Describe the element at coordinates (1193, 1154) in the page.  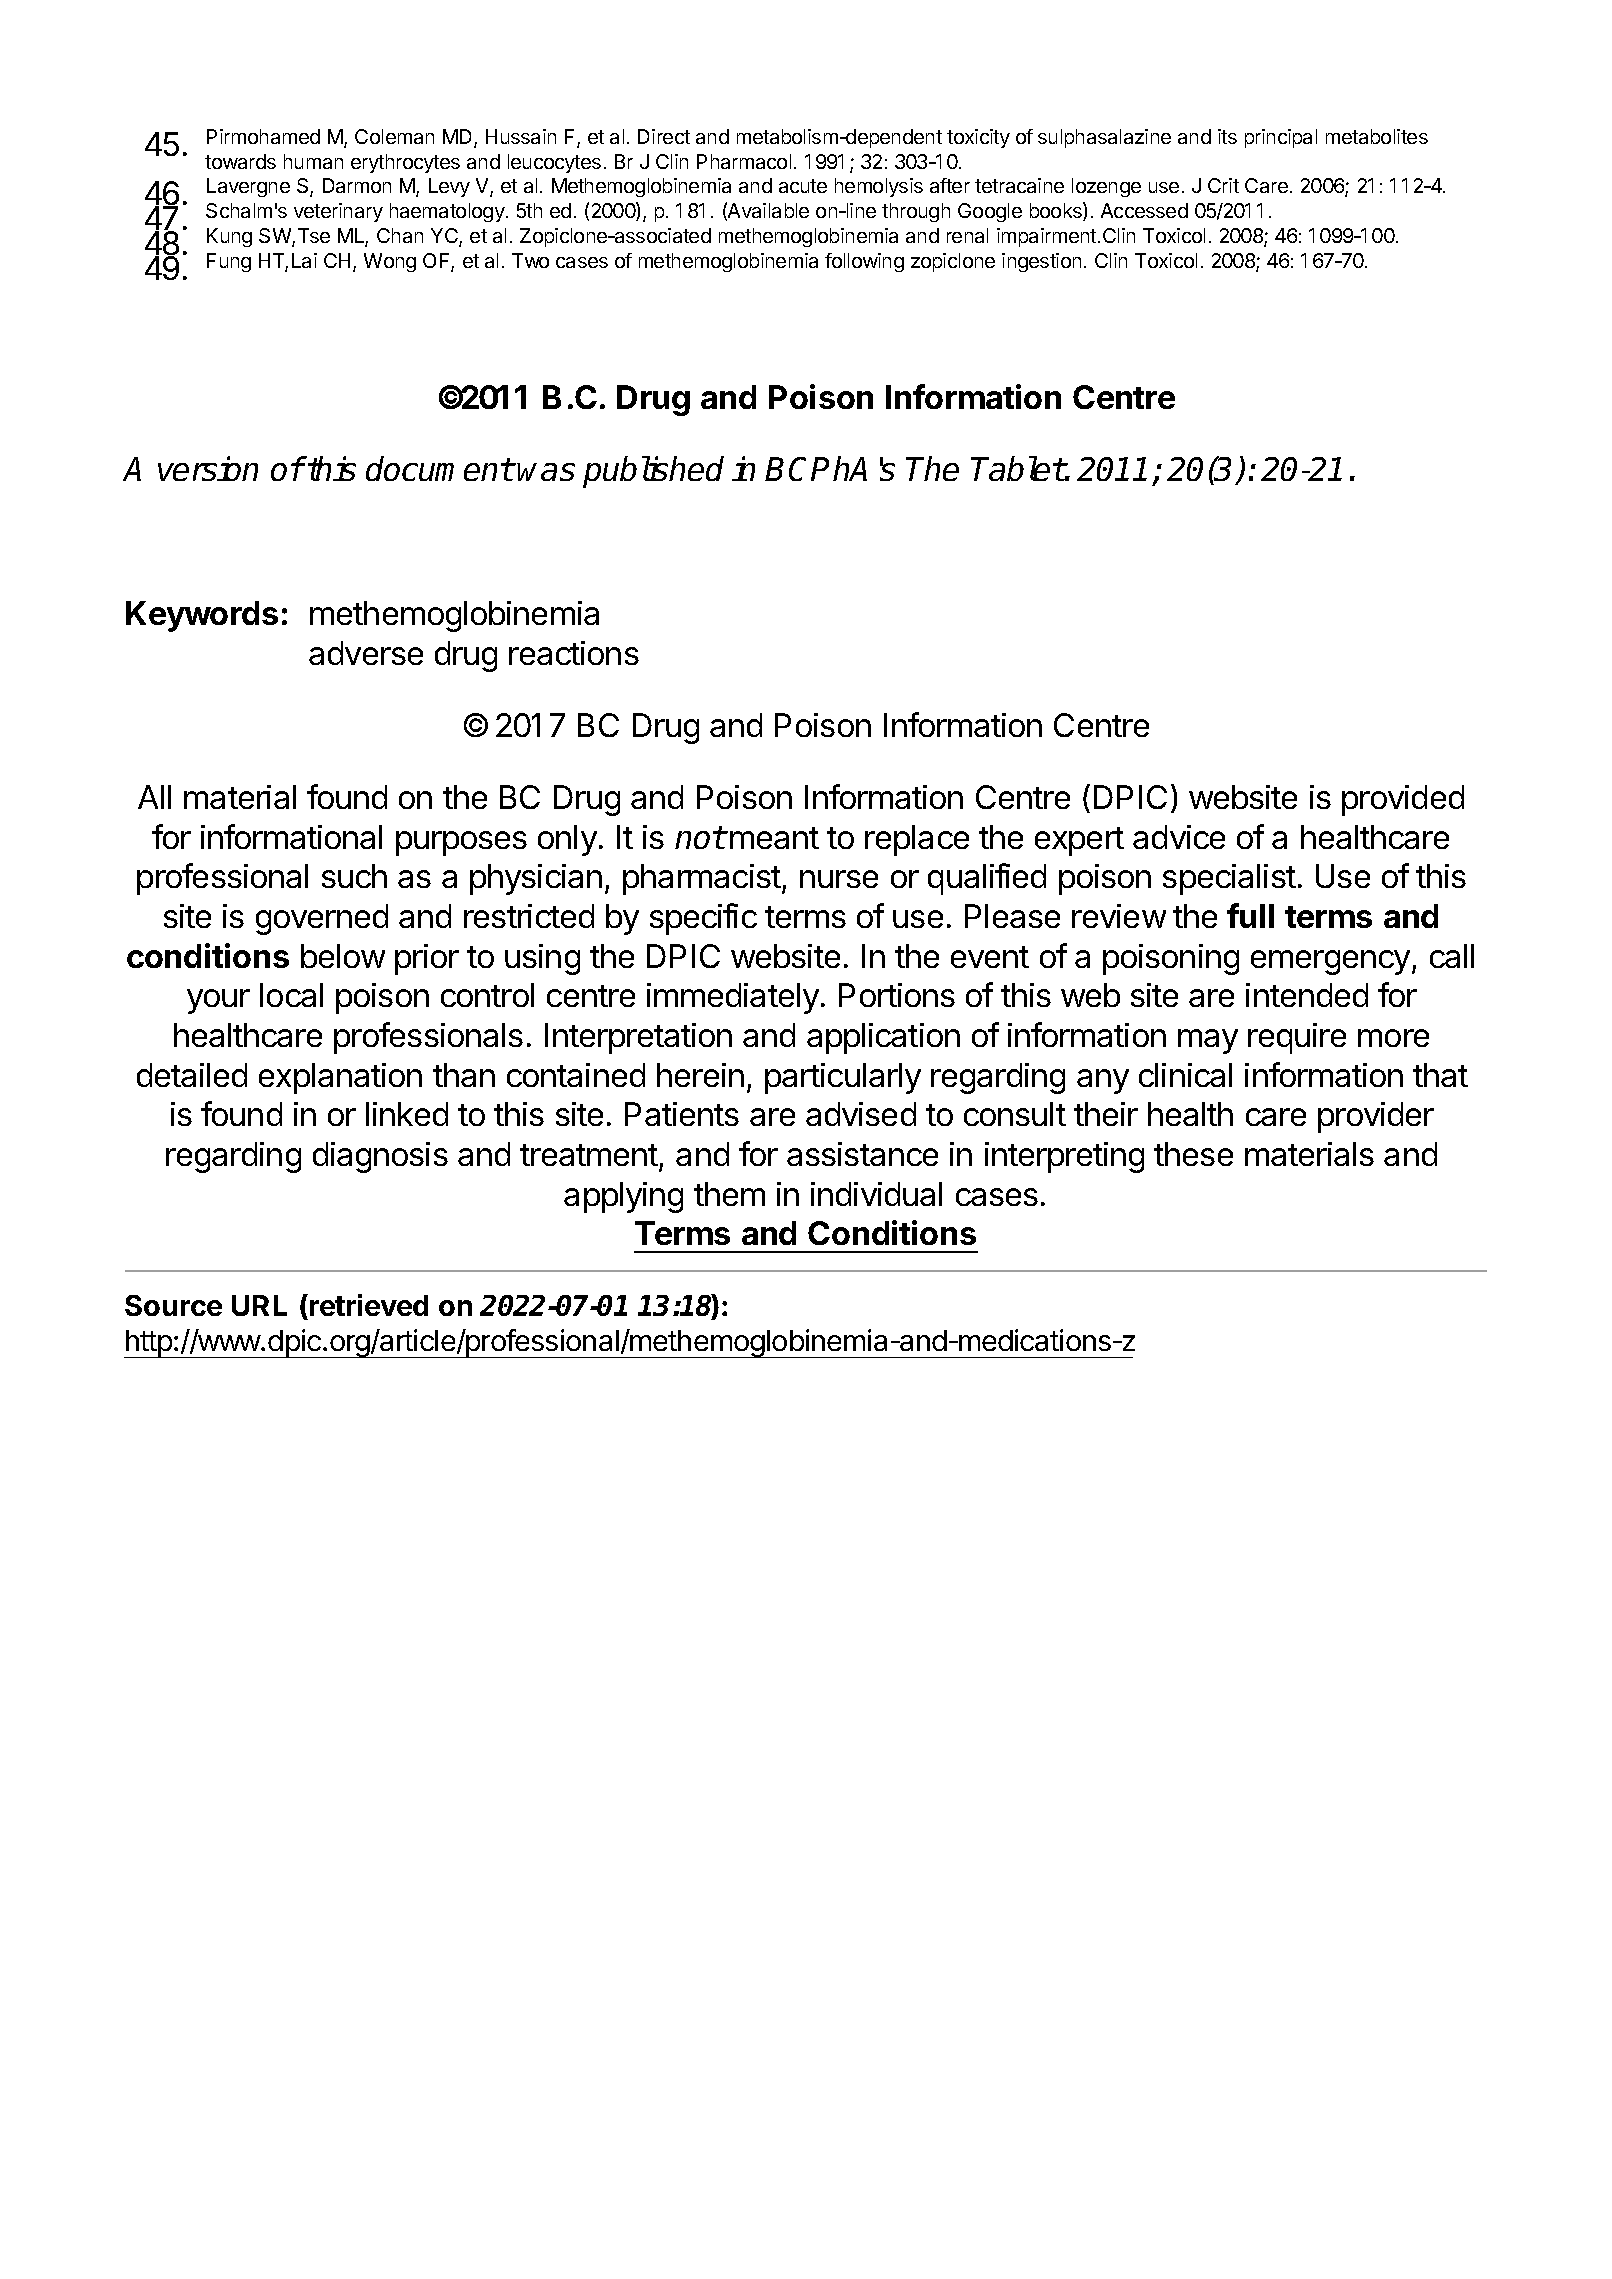
I see `these` at that location.
